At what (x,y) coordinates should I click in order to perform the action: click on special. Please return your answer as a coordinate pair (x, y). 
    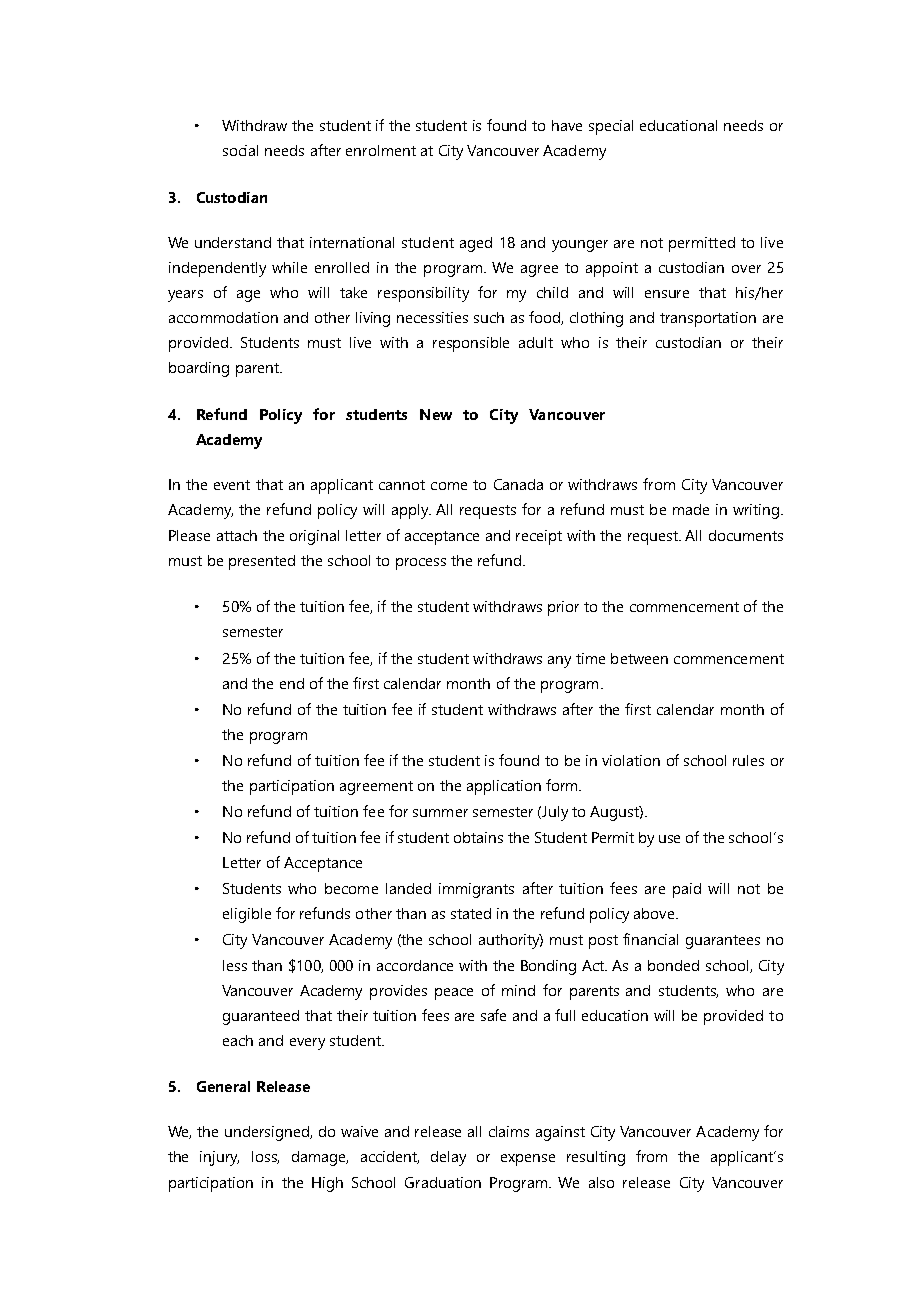
    Looking at the image, I should click on (611, 127).
